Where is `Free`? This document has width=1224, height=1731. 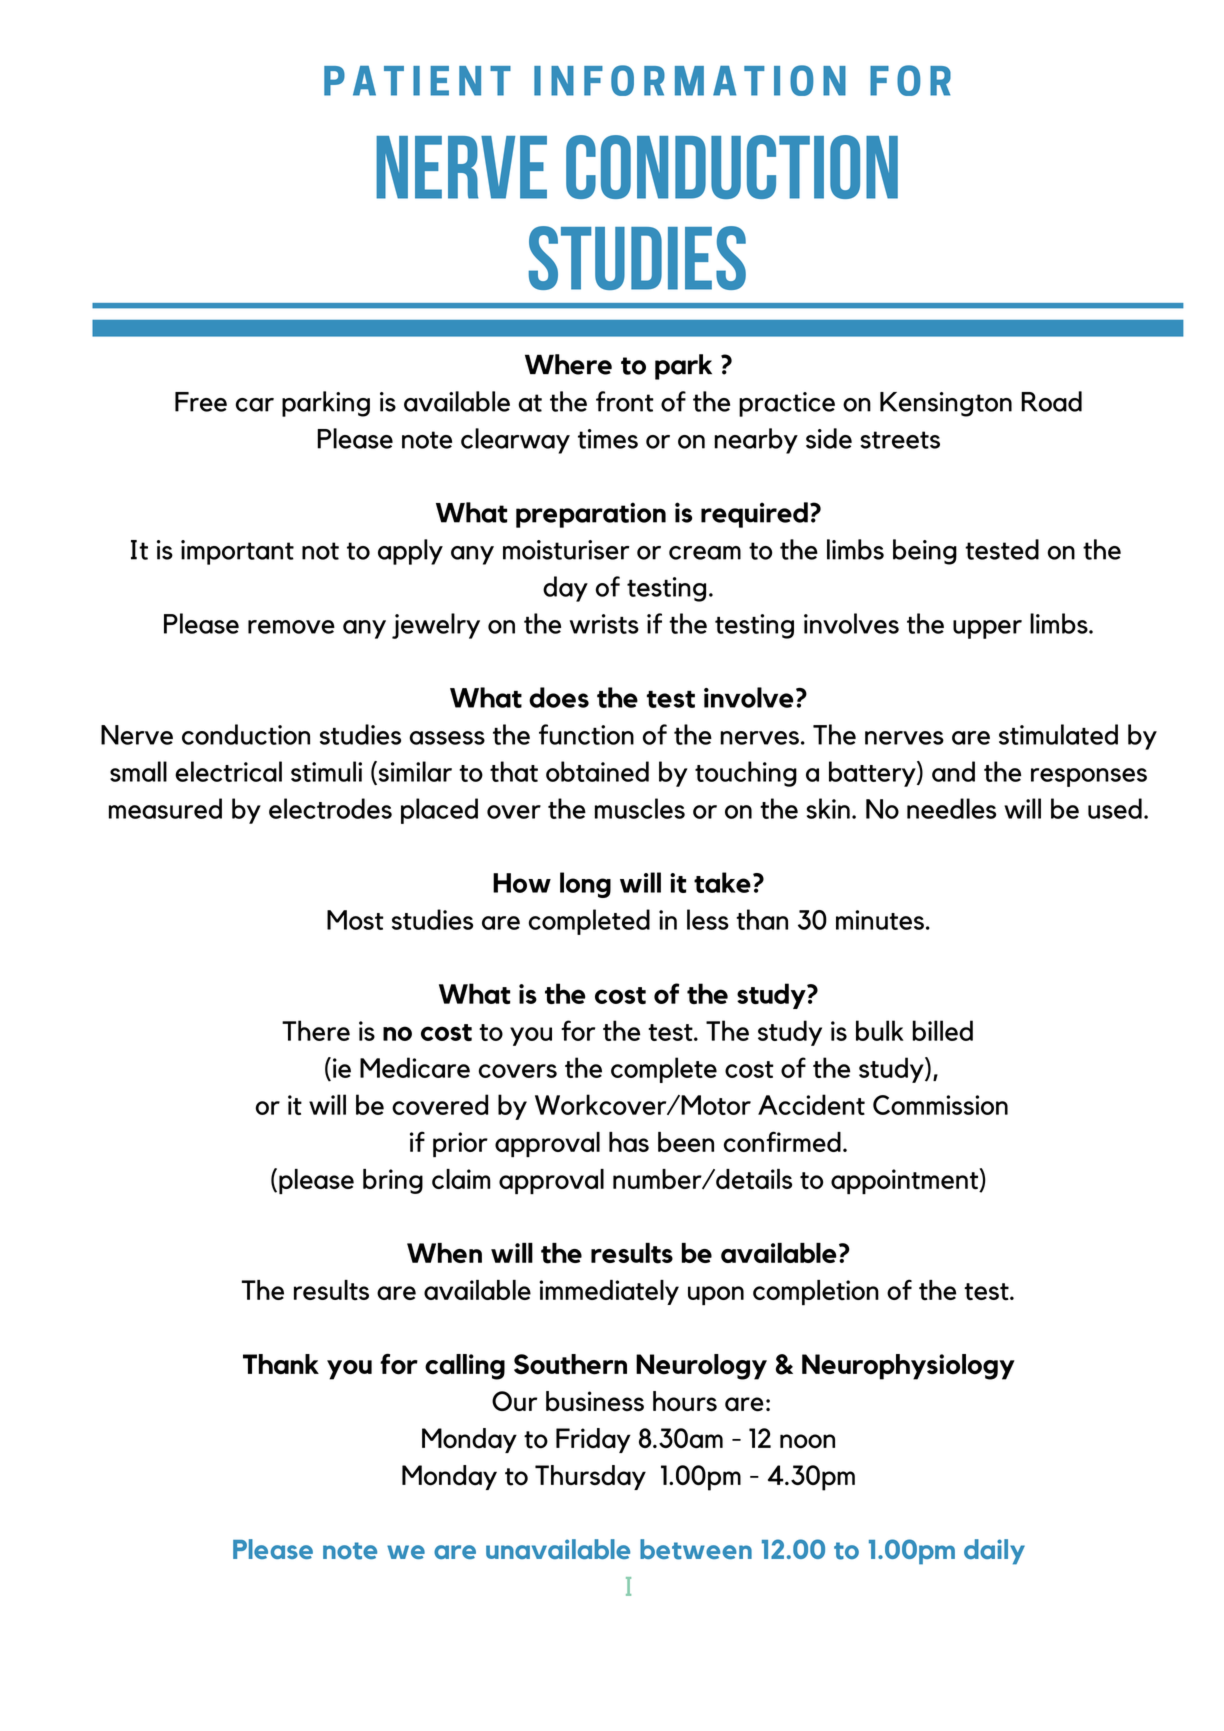
Free is located at coordinates (201, 402).
